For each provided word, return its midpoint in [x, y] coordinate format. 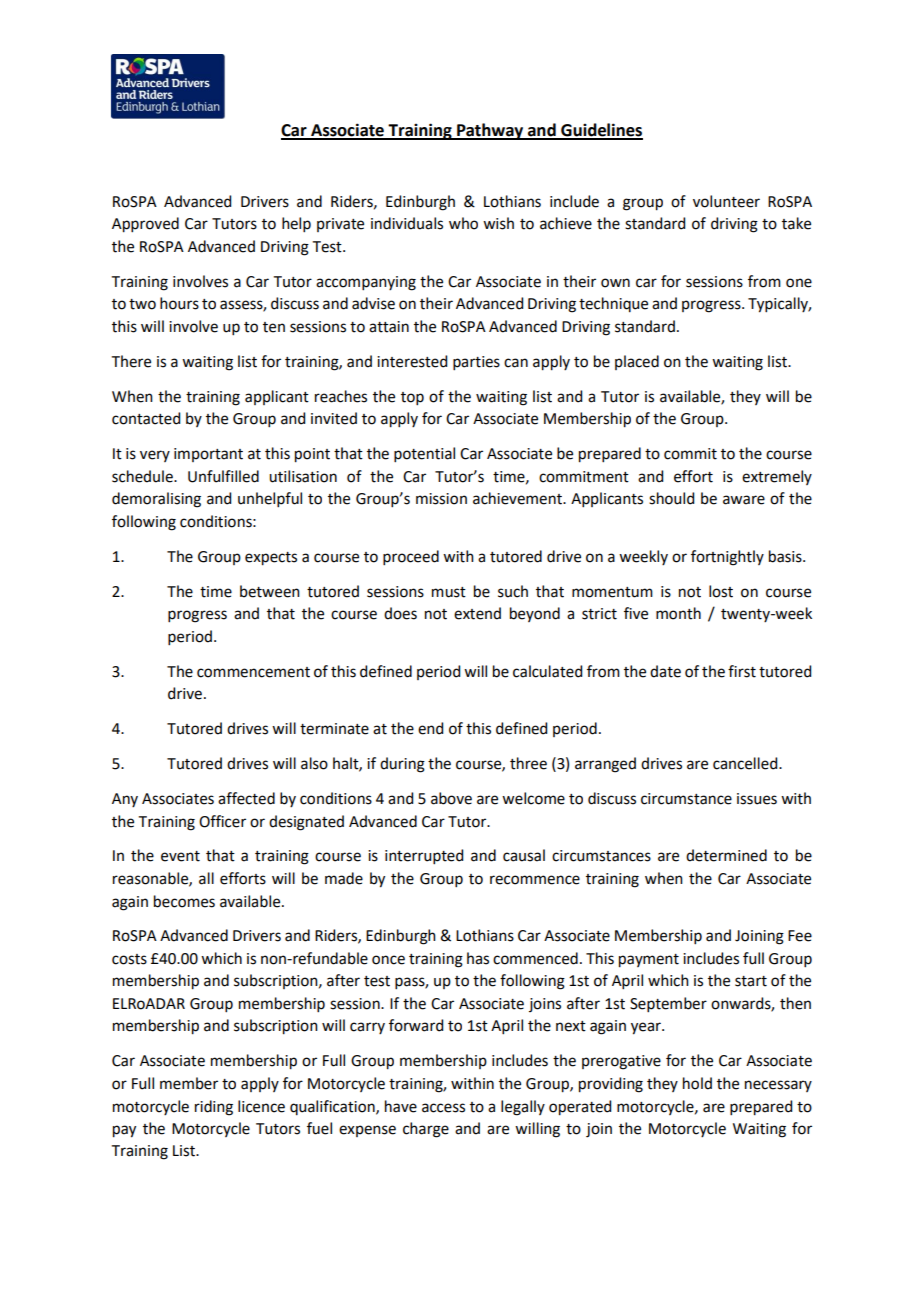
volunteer [726, 201]
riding [214, 1108]
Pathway [490, 131]
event [180, 856]
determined [726, 855]
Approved [145, 225]
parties [476, 363]
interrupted [424, 856]
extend [477, 613]
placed [637, 362]
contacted [146, 418]
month [678, 613]
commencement [253, 672]
